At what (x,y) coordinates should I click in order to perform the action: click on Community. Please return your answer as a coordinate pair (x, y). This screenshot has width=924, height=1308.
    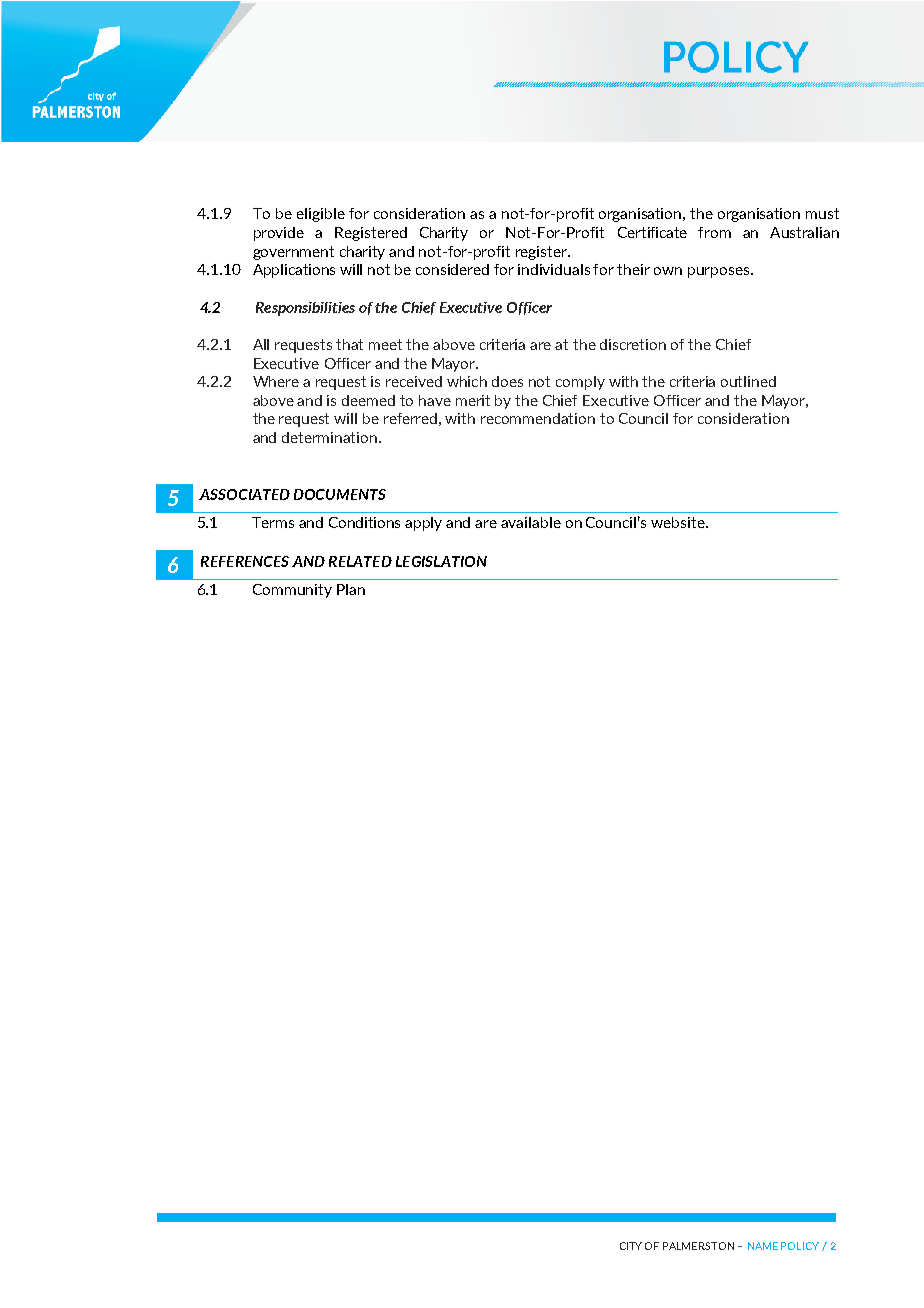
    Looking at the image, I should click on (292, 591).
